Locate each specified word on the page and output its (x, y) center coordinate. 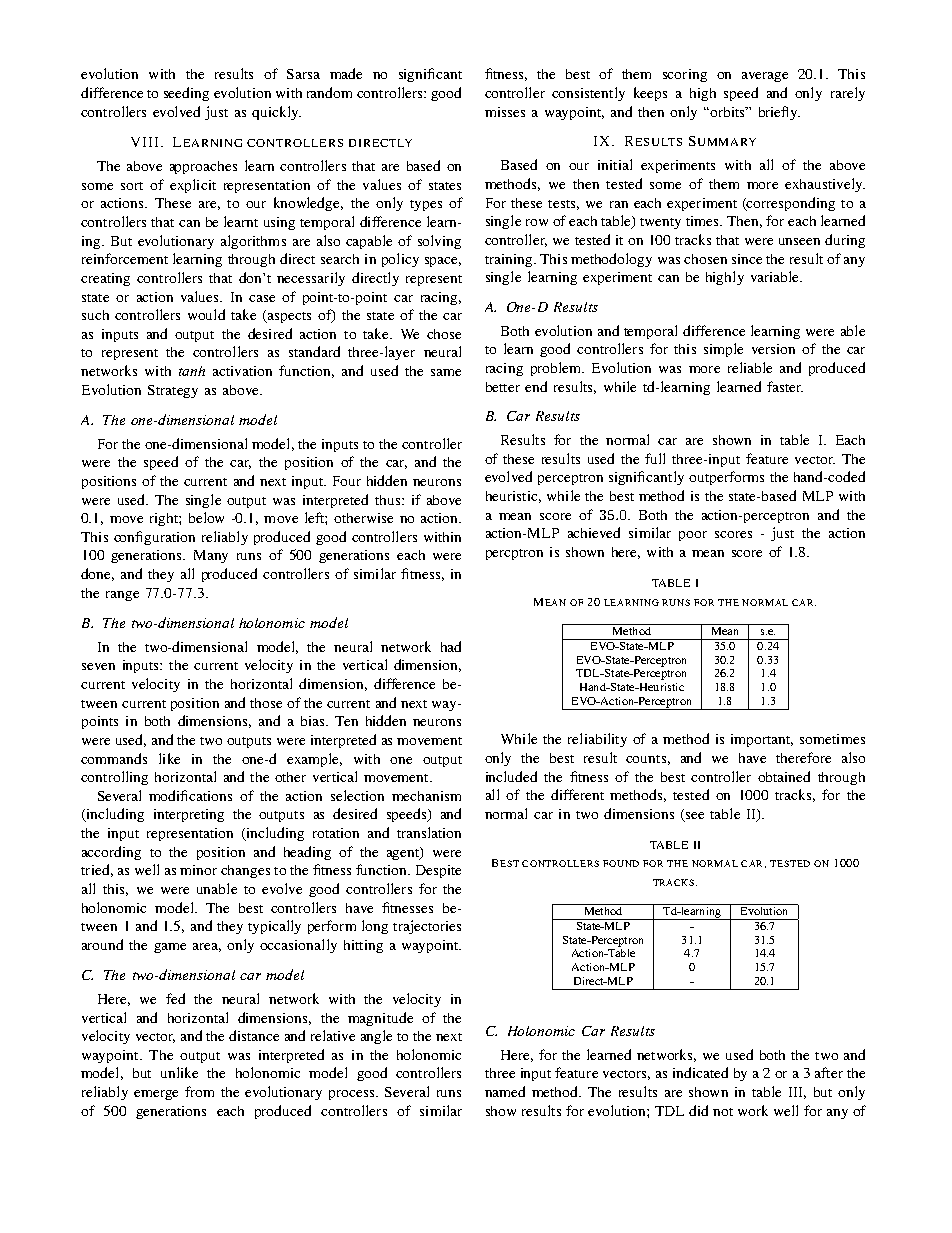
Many (211, 556)
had (451, 646)
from (199, 1091)
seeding (186, 94)
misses (505, 112)
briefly (779, 113)
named (505, 1091)
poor (693, 536)
